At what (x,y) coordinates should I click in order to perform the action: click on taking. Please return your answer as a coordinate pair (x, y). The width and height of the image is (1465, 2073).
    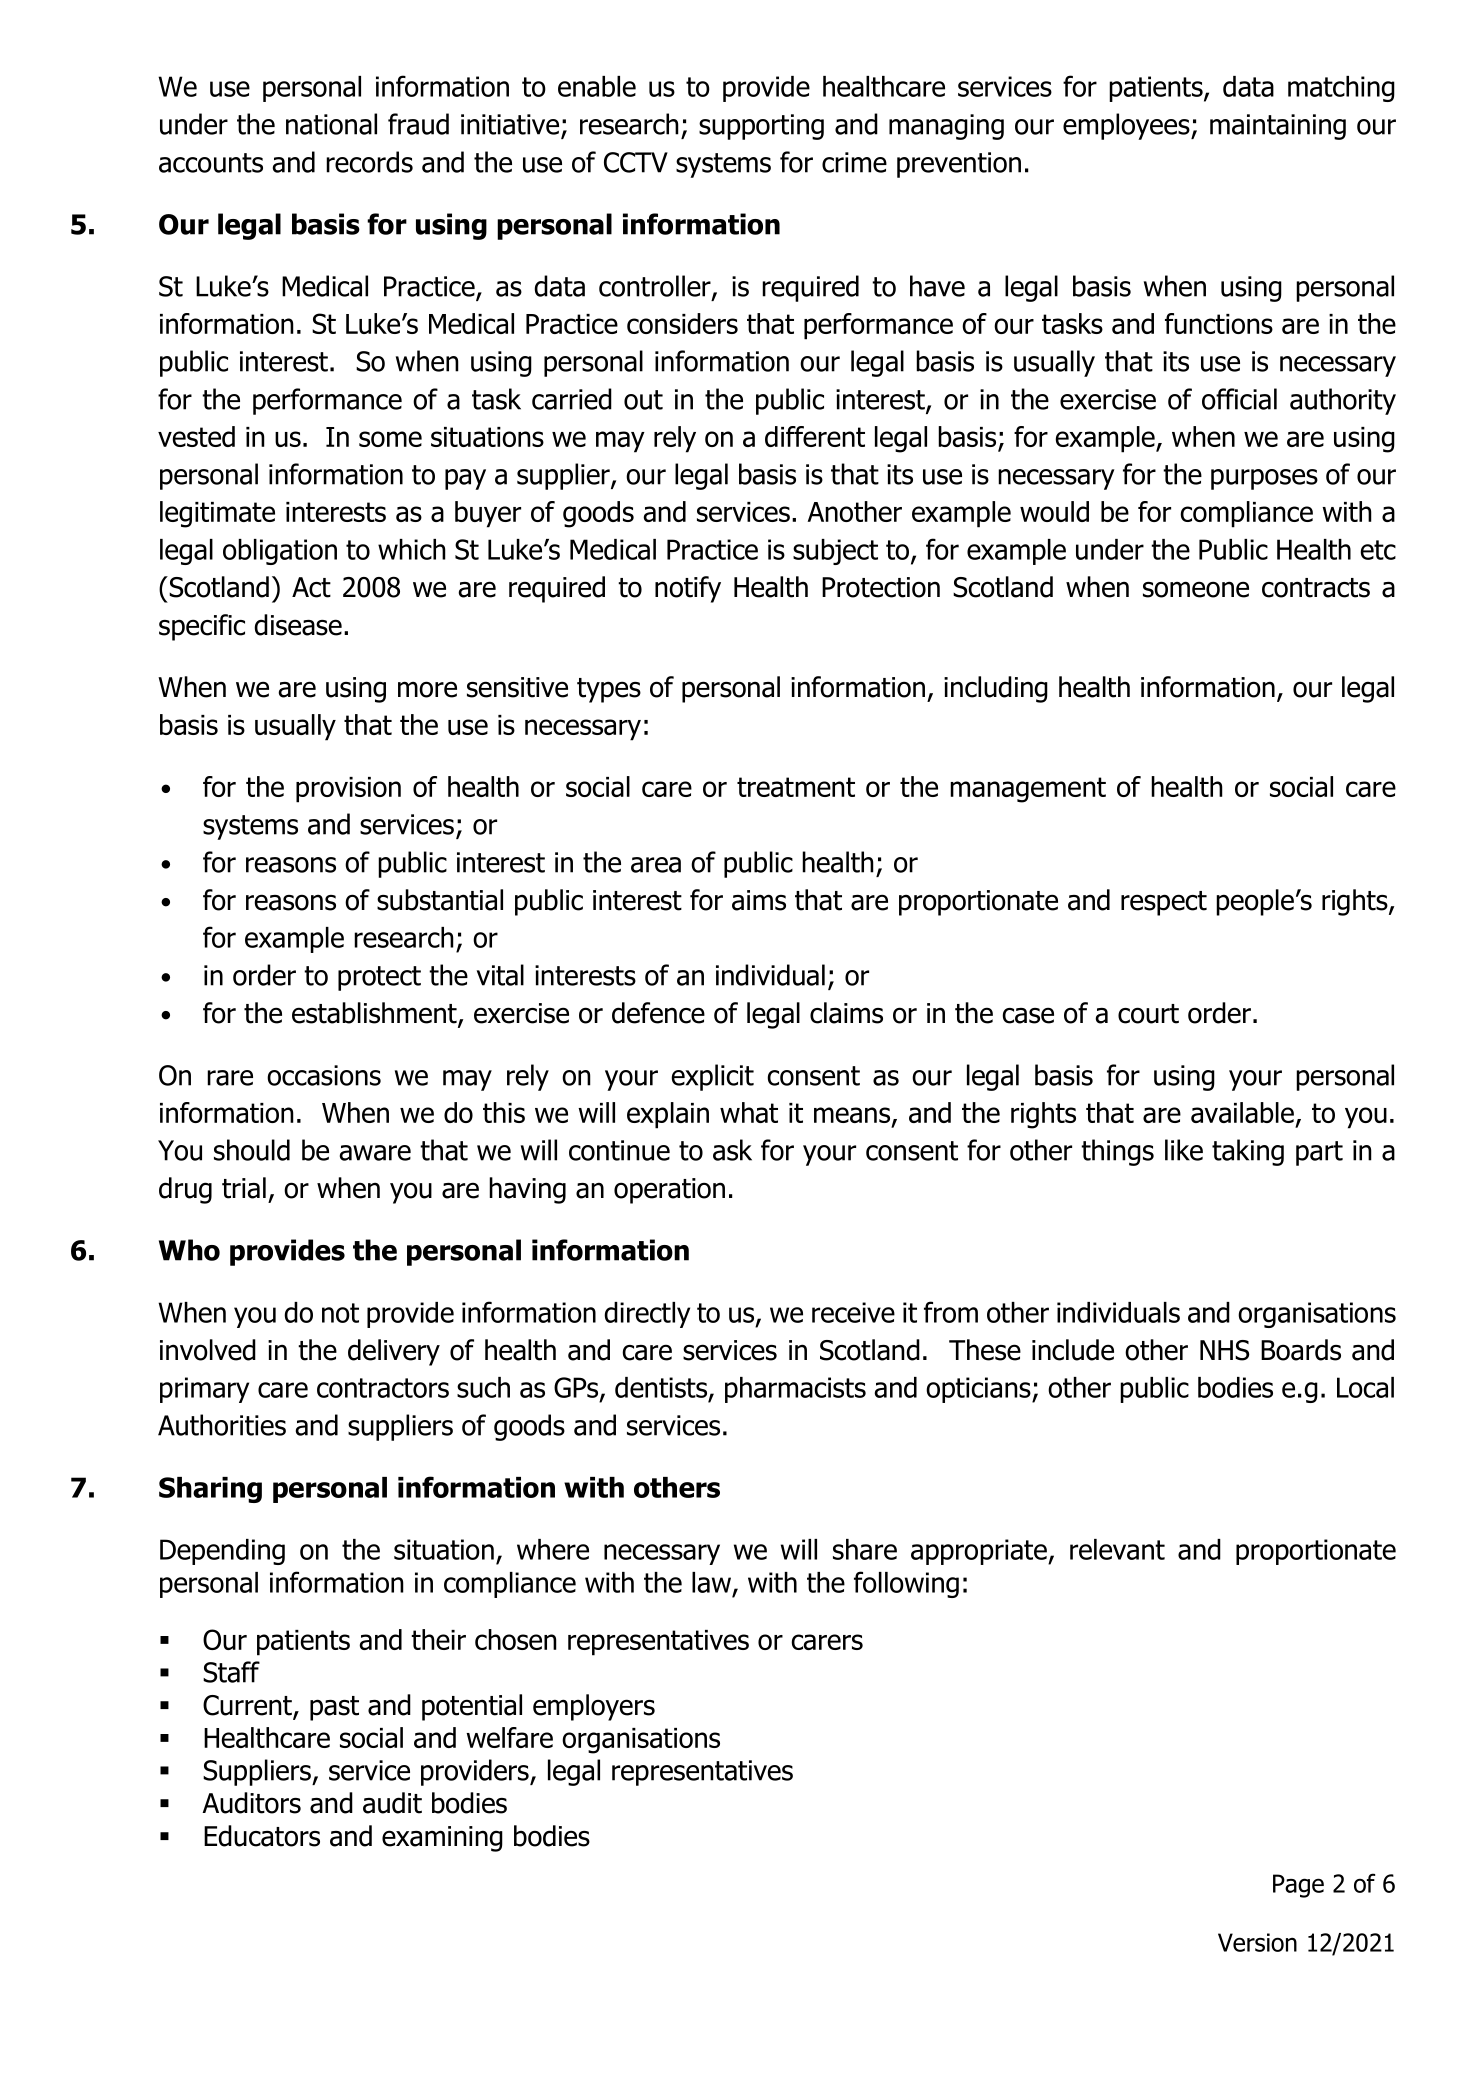
    Looking at the image, I should click on (1248, 1152).
